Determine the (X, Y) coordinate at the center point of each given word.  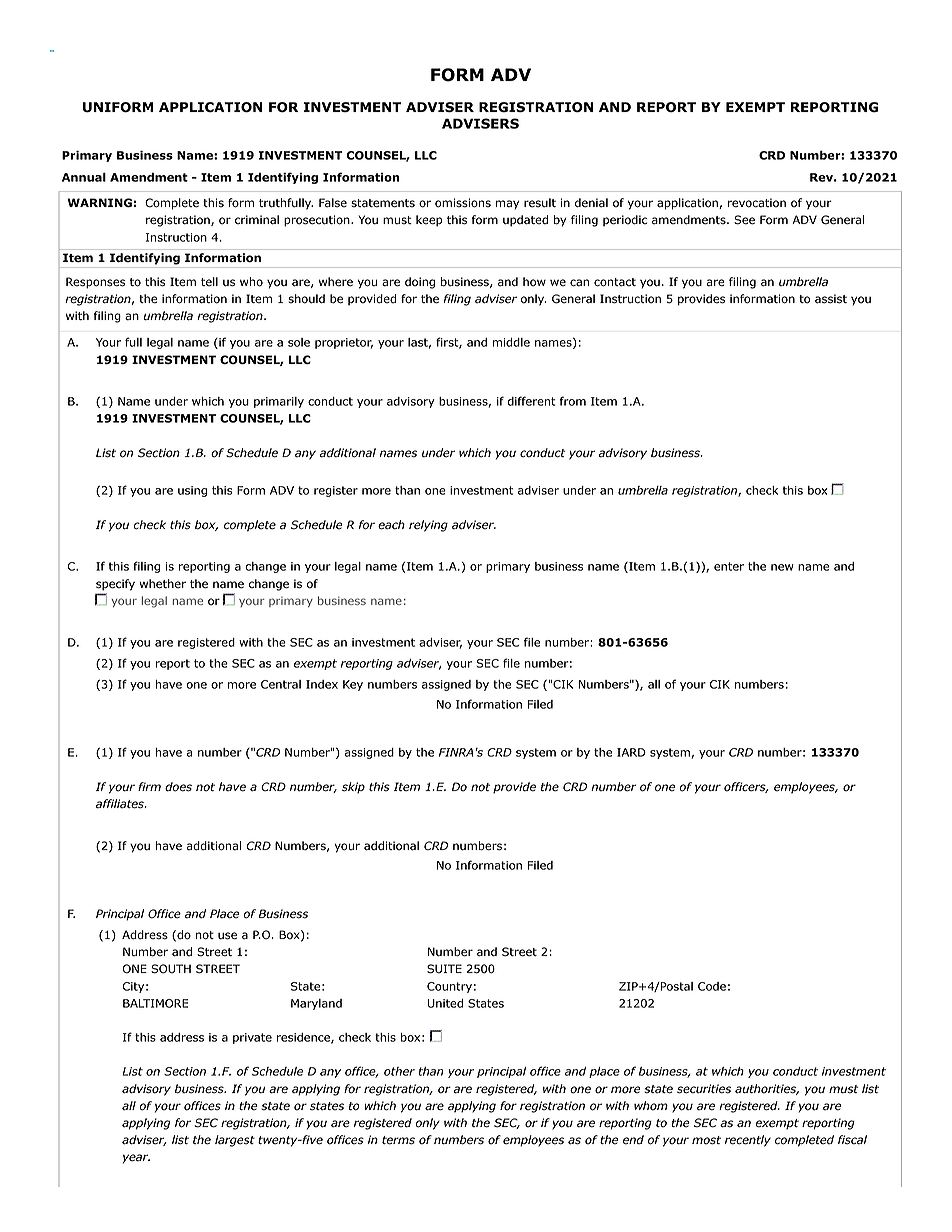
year (136, 1159)
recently (748, 1141)
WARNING (99, 202)
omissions (463, 203)
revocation (757, 203)
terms (398, 1140)
